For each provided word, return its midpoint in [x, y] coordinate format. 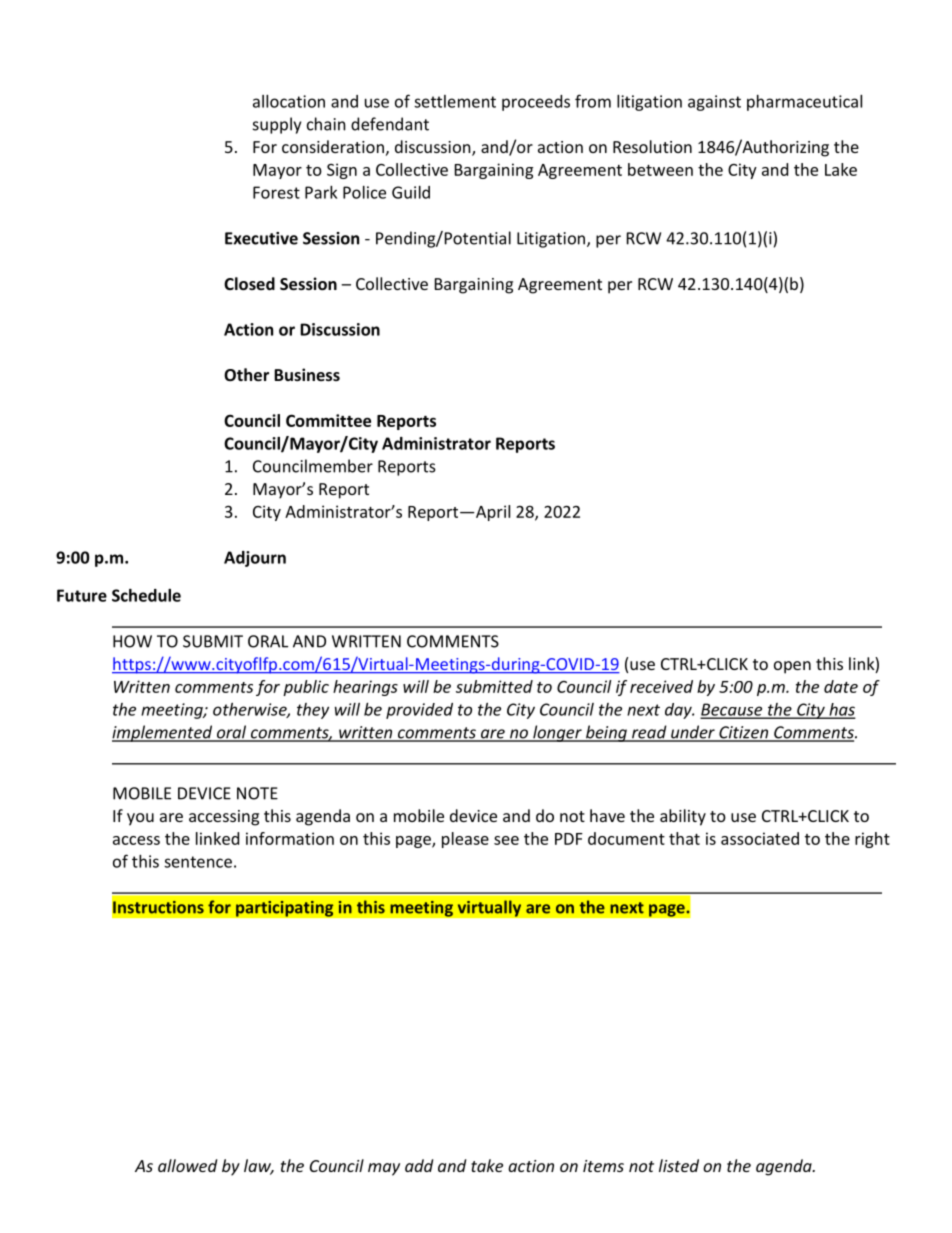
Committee [328, 420]
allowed [187, 1165]
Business [307, 374]
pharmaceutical [804, 103]
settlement [455, 101]
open [792, 667]
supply [277, 125]
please [465, 840]
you [140, 819]
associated [760, 838]
